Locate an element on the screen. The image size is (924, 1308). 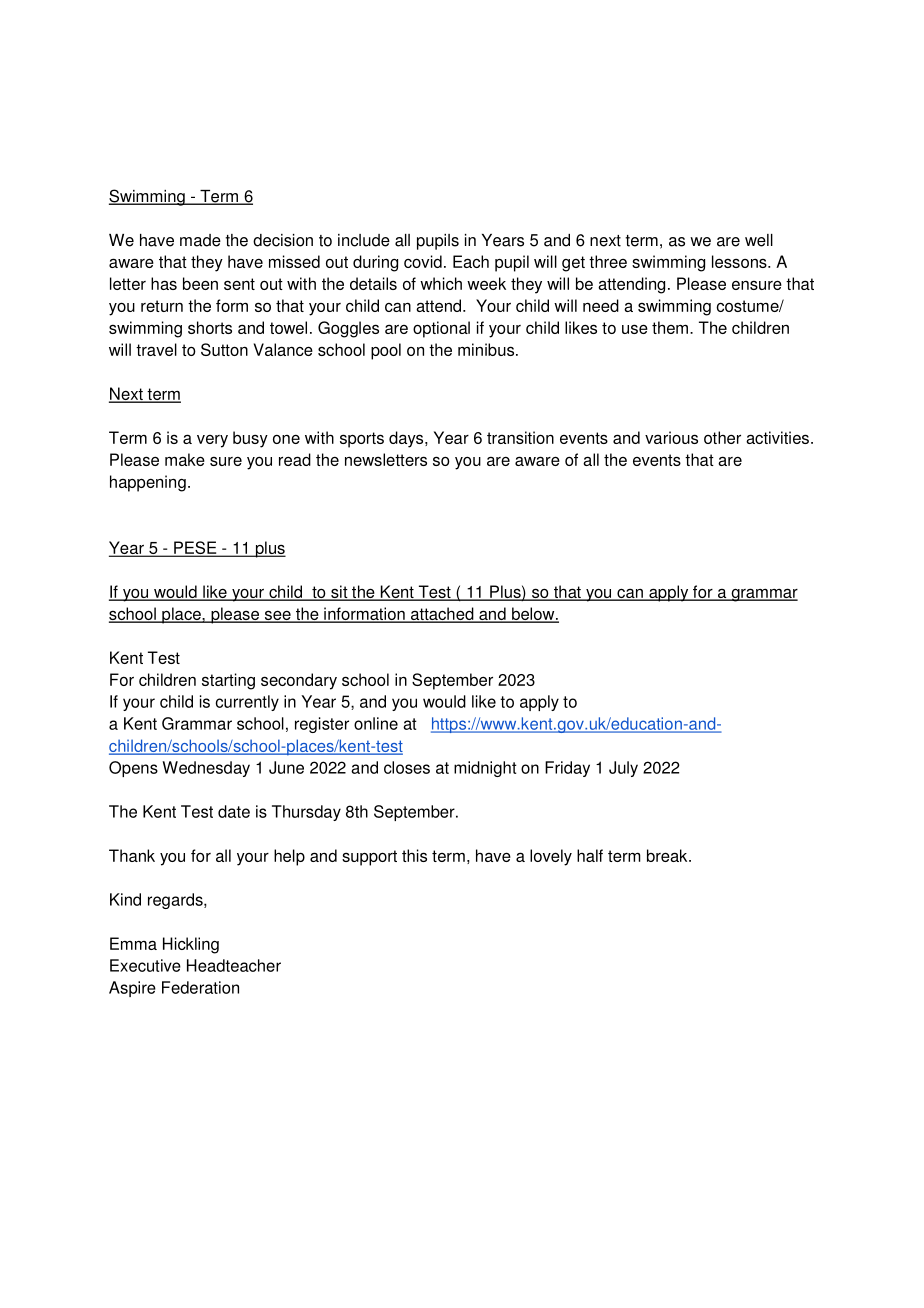
July is located at coordinates (623, 769).
